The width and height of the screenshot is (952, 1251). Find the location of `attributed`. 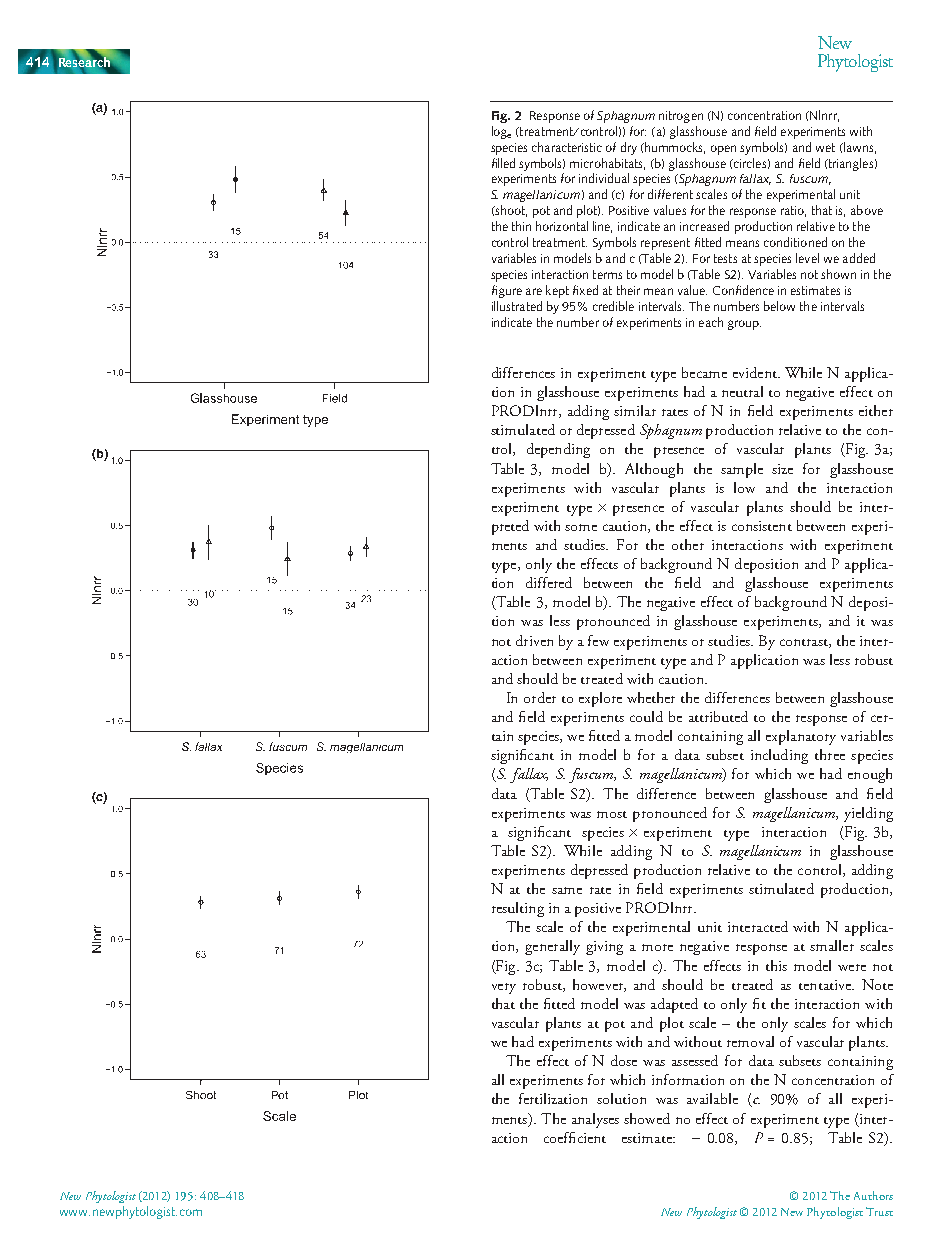

attributed is located at coordinates (718, 716).
